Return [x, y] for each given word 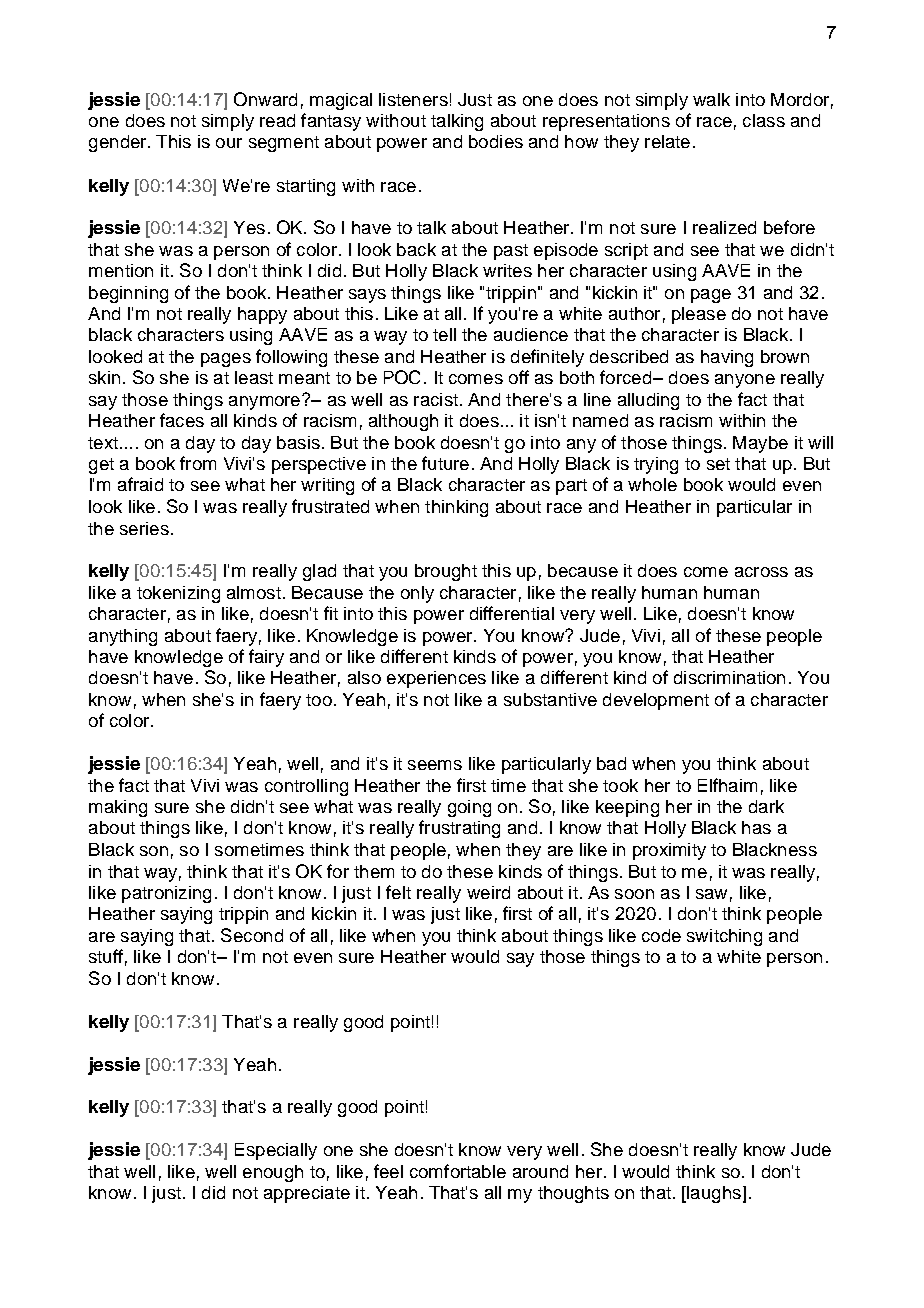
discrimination [729, 677]
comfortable [458, 1171]
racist [436, 399]
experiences [436, 679]
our [229, 143]
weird [488, 892]
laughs [713, 1194]
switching [724, 937]
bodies [496, 141]
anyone [745, 381]
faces [182, 420]
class [764, 120]
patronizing [166, 894]
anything [123, 637]
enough [273, 1173]
